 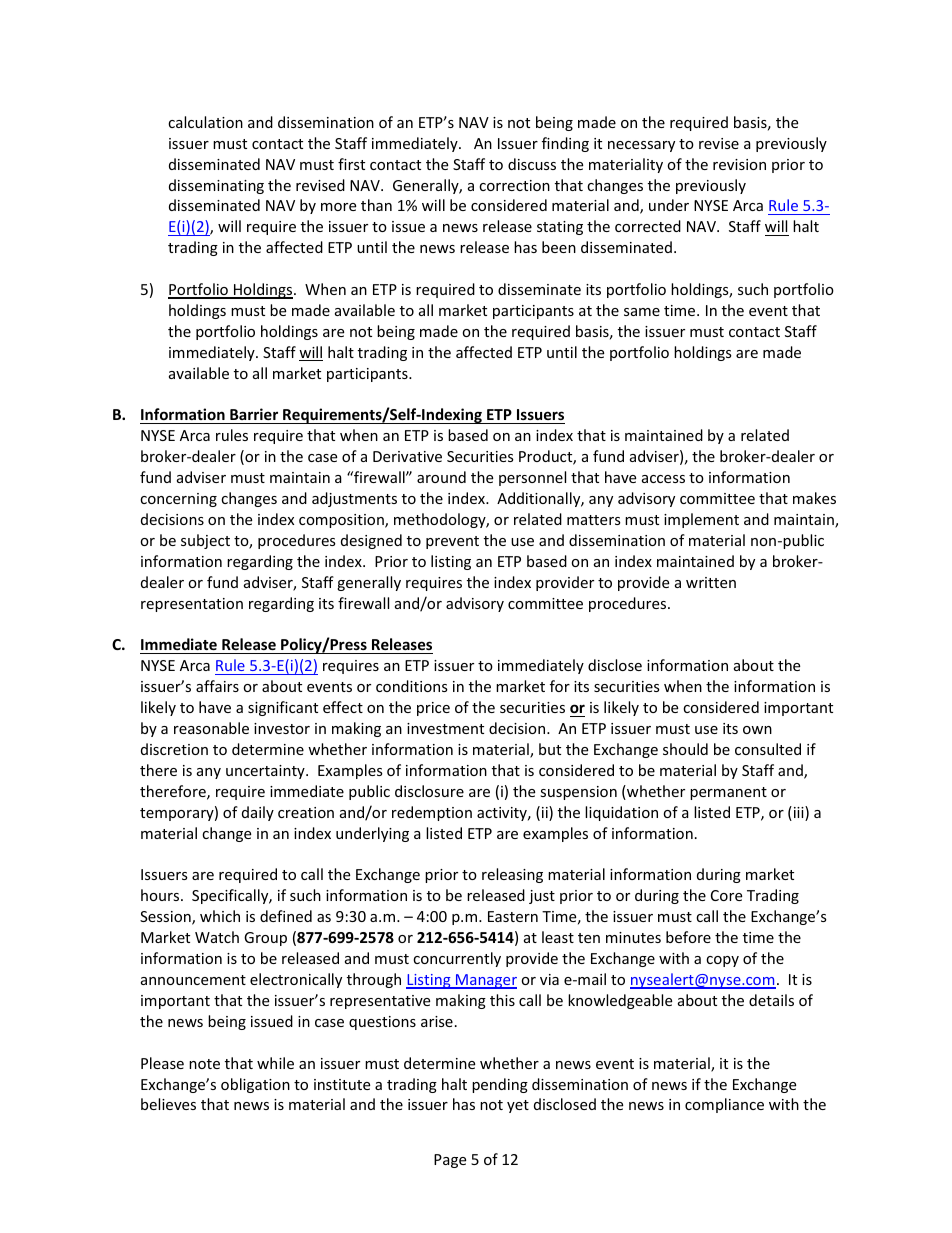 What do you see at coordinates (532, 164) in the screenshot?
I see `discuss` at bounding box center [532, 164].
